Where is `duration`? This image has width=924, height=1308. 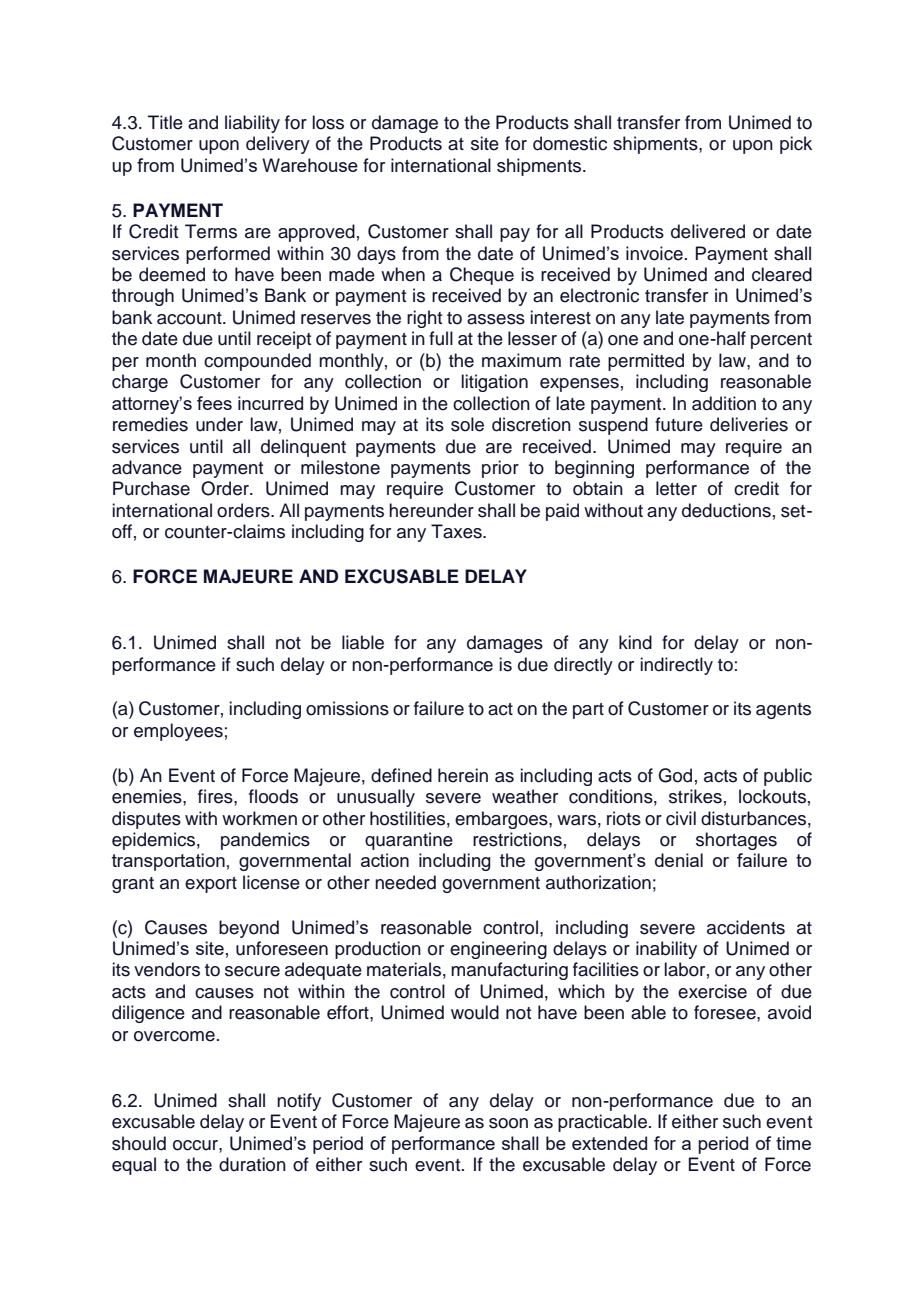 duration is located at coordinates (252, 1164).
